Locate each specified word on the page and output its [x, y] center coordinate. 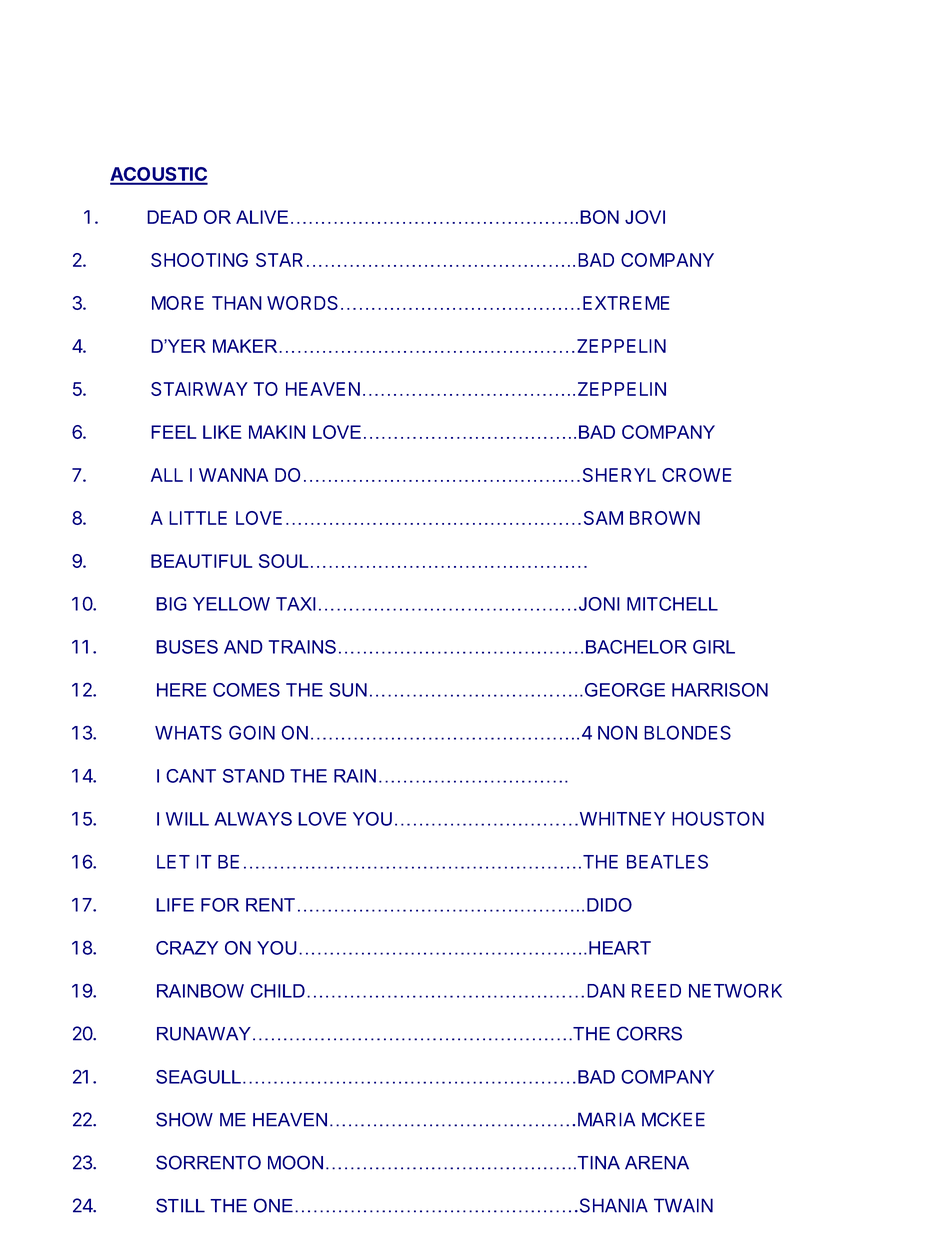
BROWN [665, 518]
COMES [246, 690]
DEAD [172, 217]
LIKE [222, 432]
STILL [180, 1205]
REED [656, 991]
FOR [220, 905]
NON [617, 732]
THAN [237, 303]
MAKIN [277, 432]
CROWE [696, 475]
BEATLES [667, 861]
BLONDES [687, 732]
